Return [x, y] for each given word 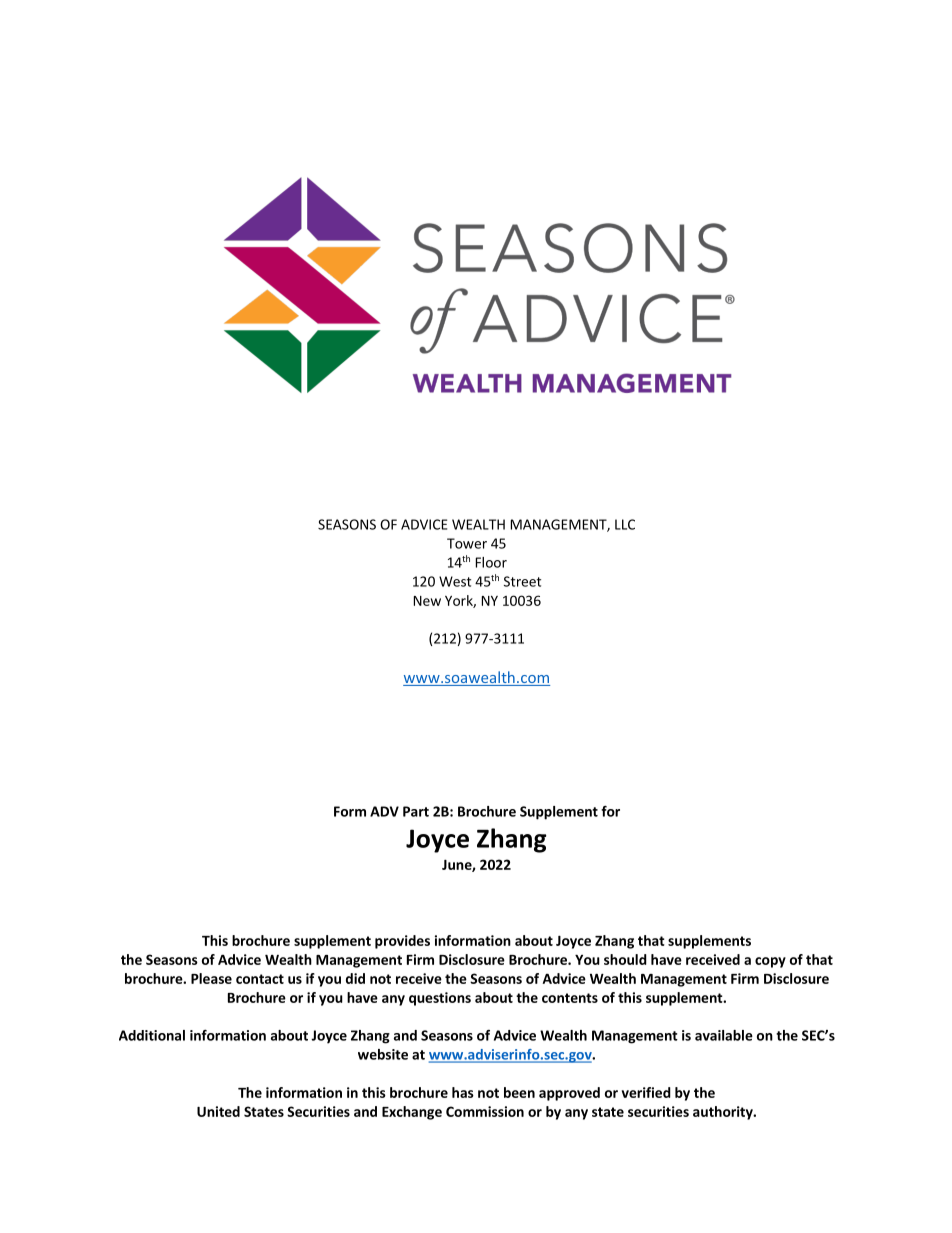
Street [522, 581]
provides [402, 942]
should [625, 959]
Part [416, 811]
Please [211, 978]
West [455, 581]
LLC [625, 524]
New [427, 601]
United [218, 1111]
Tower [467, 543]
